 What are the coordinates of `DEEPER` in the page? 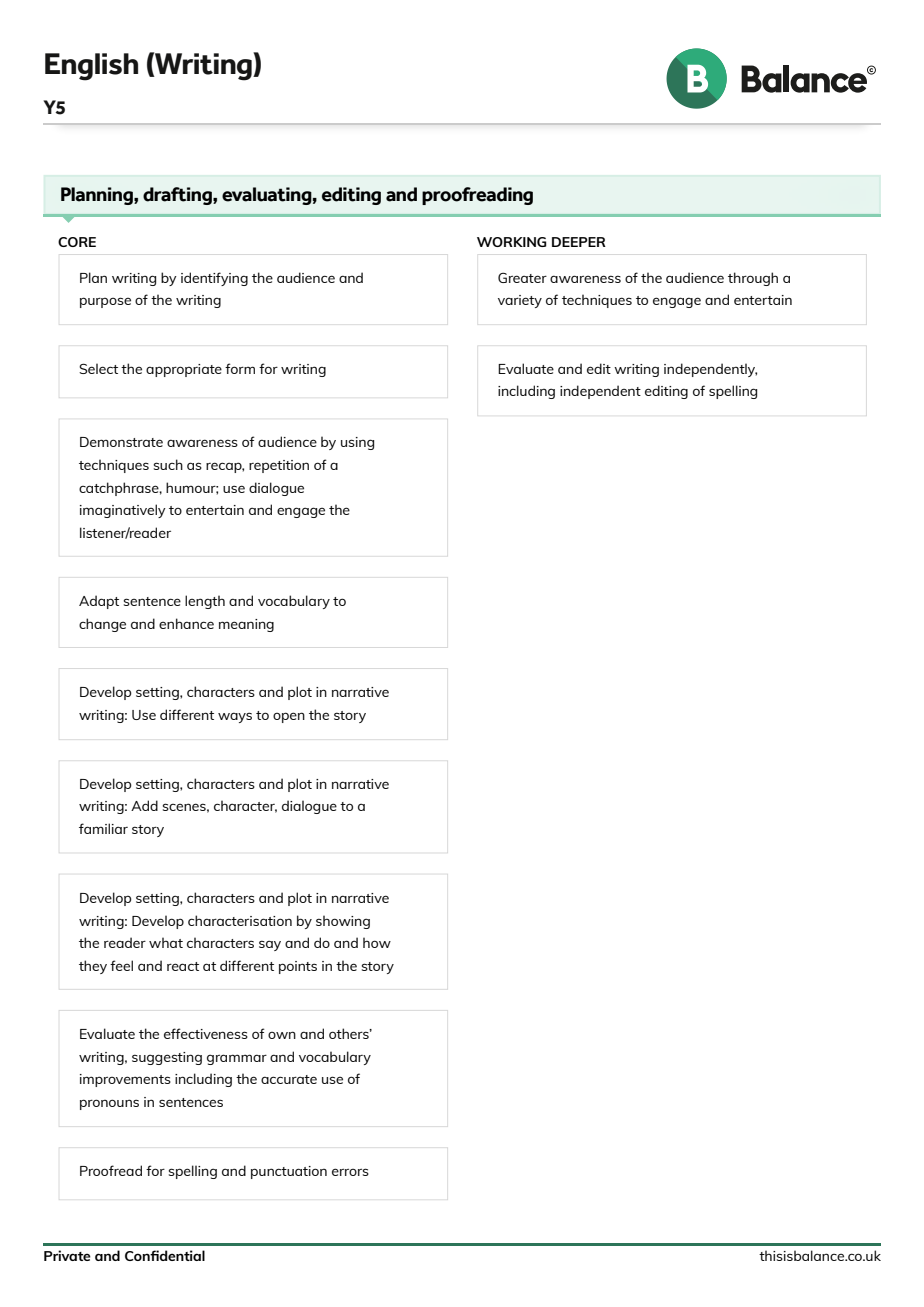 It's located at (579, 242).
